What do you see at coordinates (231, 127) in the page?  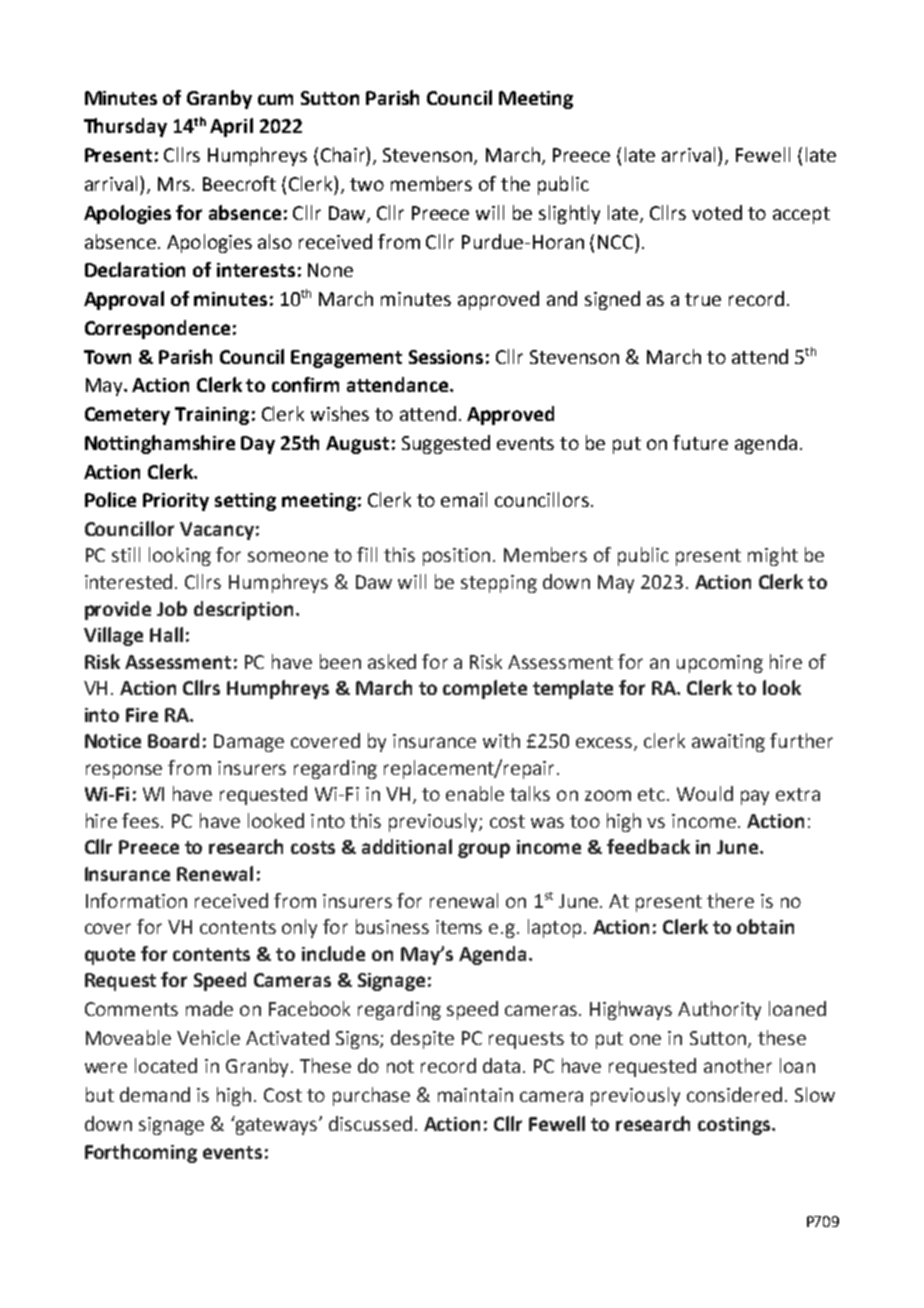 I see `April` at bounding box center [231, 127].
